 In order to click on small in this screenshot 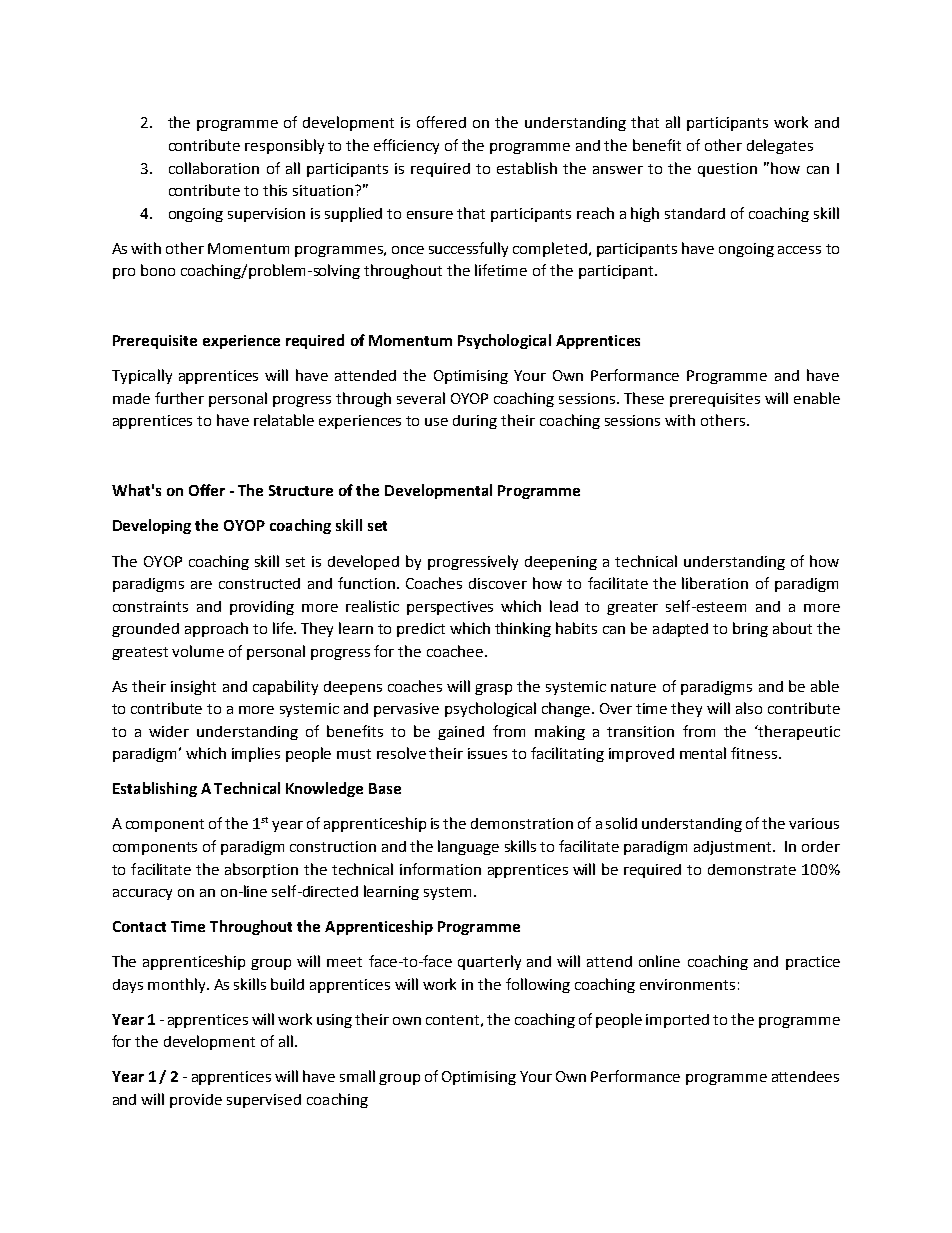, I will do `click(357, 1076)`.
